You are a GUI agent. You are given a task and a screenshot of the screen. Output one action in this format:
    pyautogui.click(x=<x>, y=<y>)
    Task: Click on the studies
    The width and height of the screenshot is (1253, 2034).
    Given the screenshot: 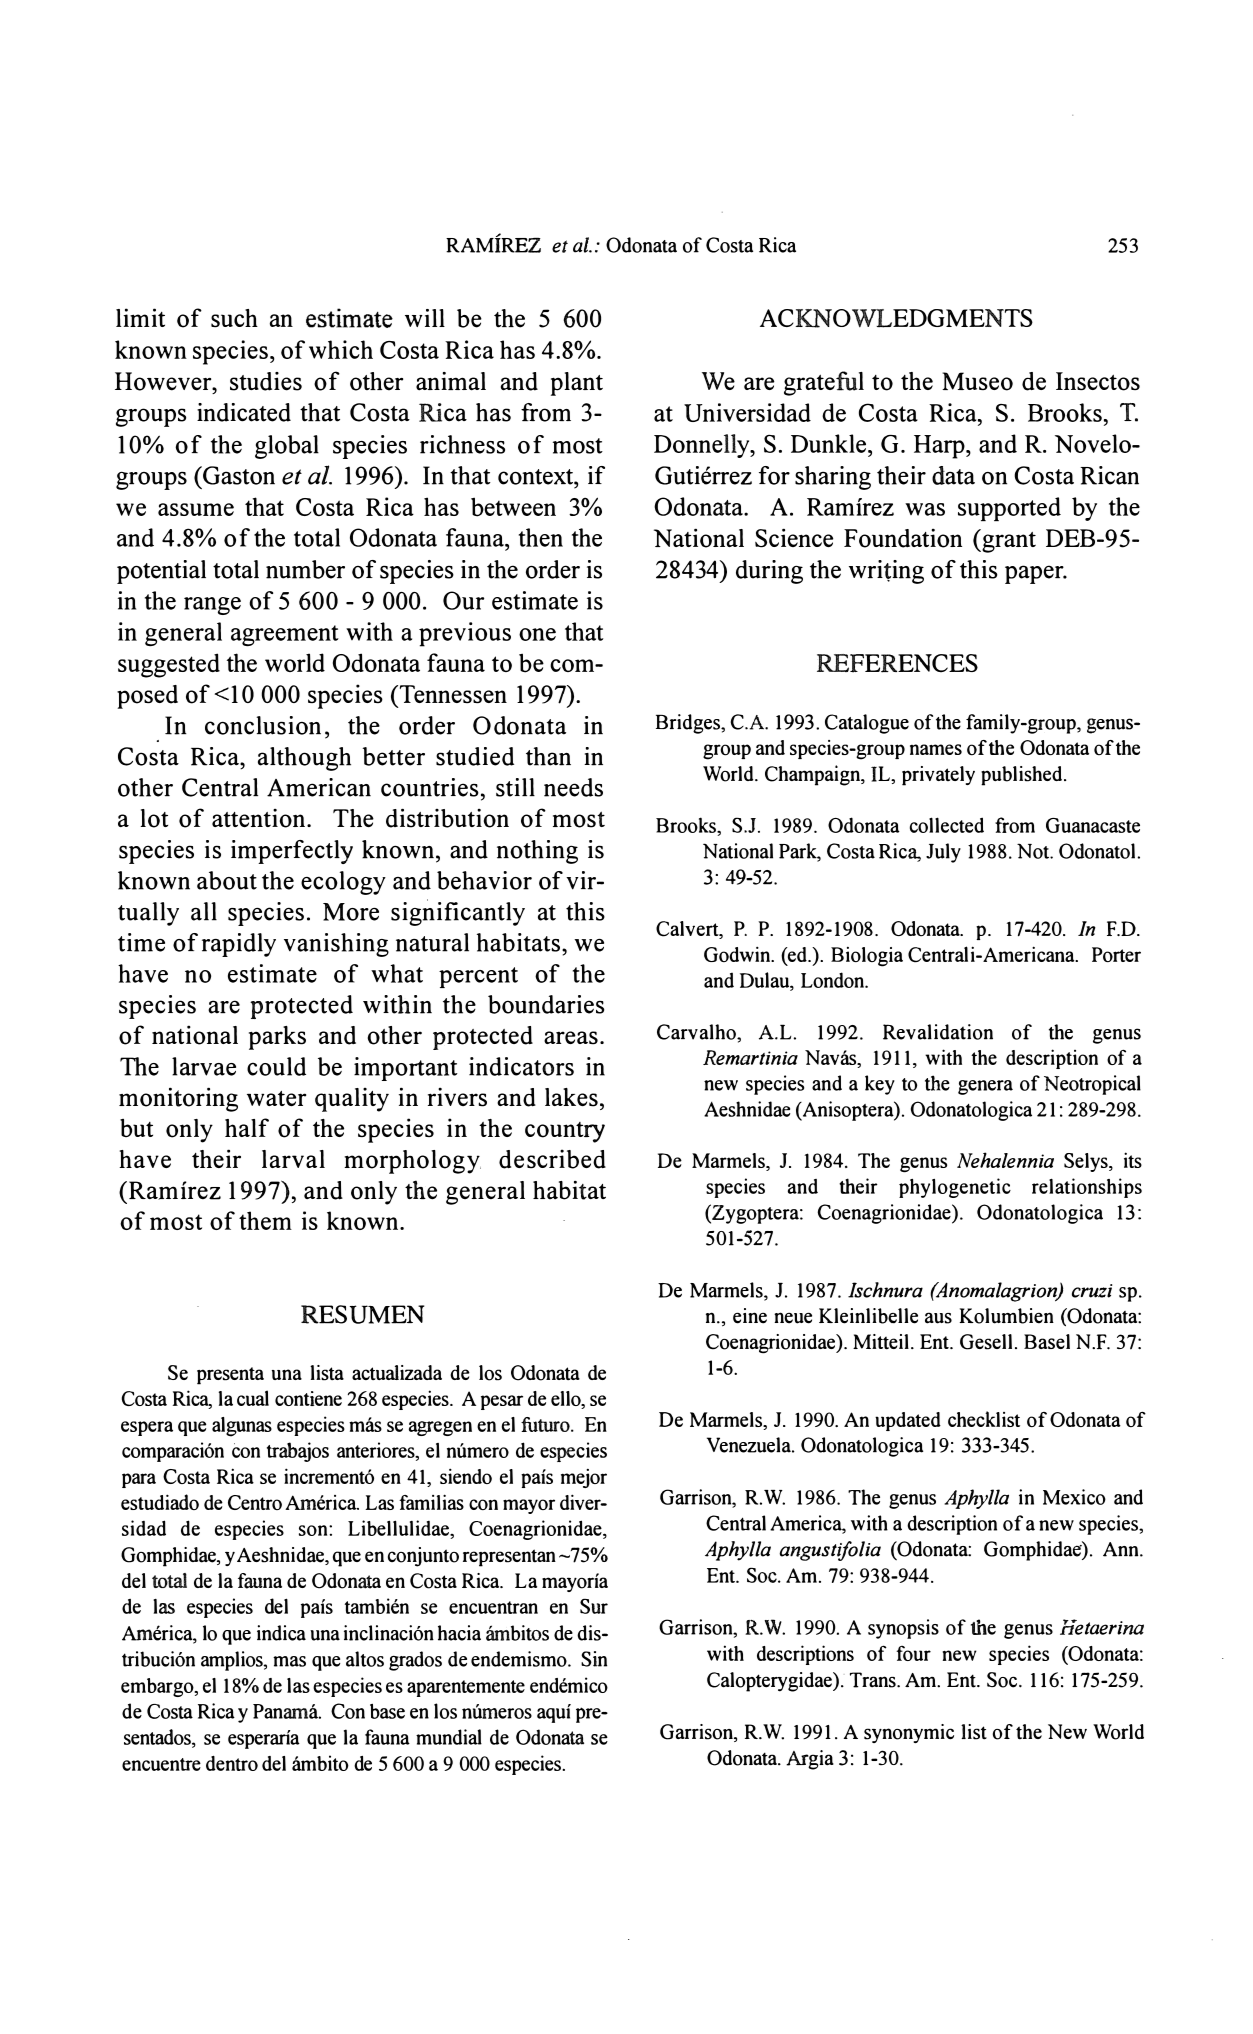 What is the action you would take?
    pyautogui.click(x=266, y=381)
